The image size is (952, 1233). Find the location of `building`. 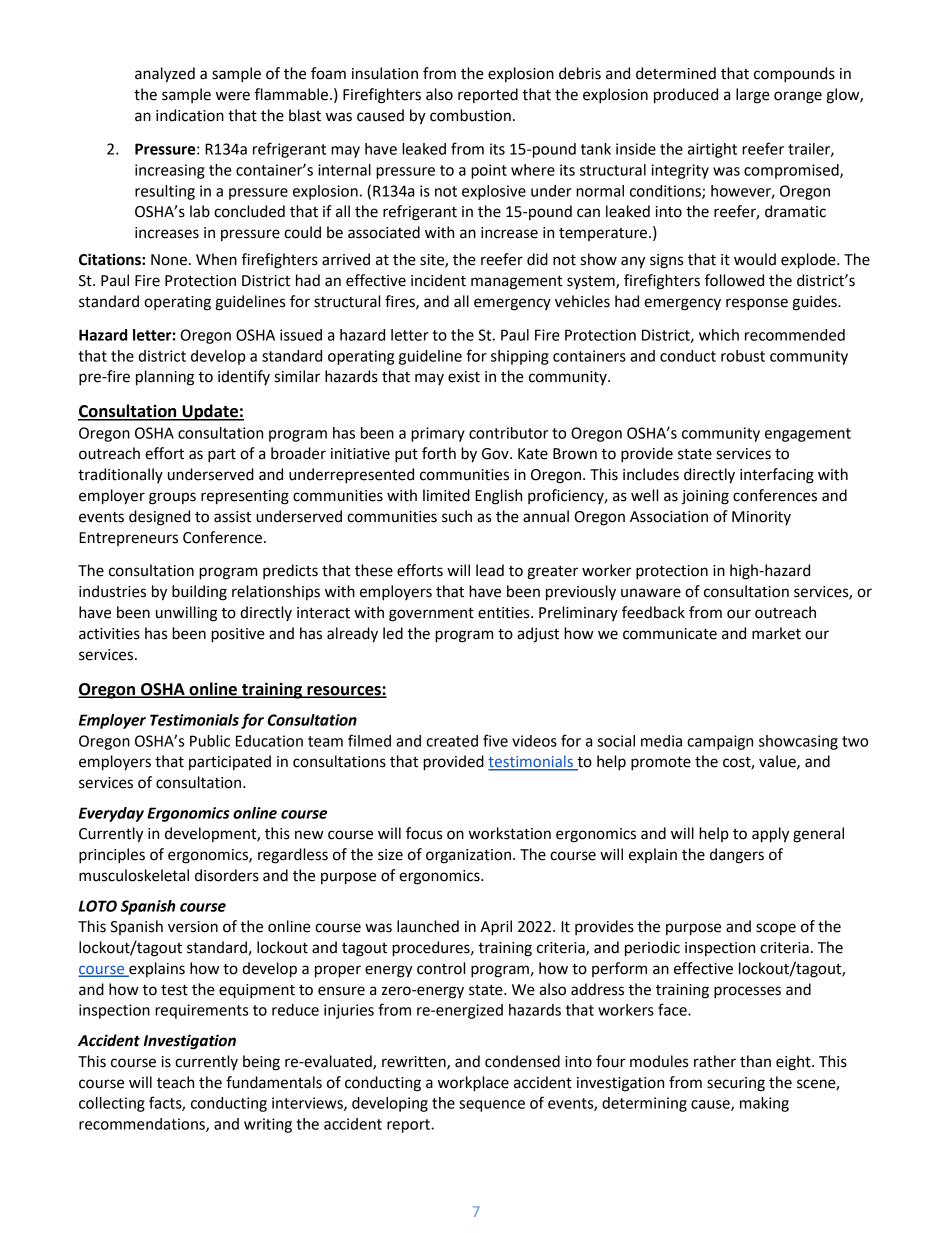

building is located at coordinates (199, 593).
